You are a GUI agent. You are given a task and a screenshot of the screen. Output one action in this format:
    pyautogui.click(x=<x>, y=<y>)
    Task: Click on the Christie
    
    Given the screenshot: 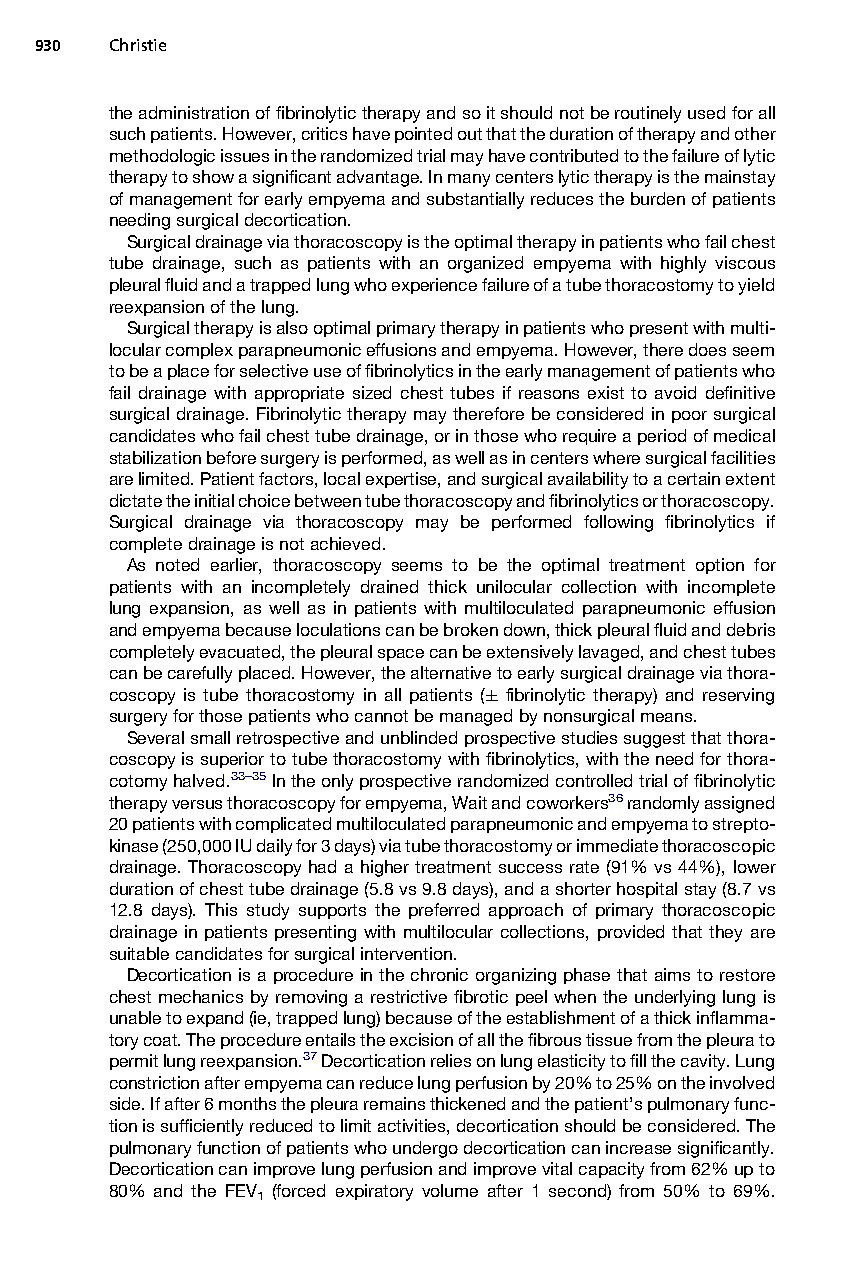 What is the action you would take?
    pyautogui.click(x=138, y=44)
